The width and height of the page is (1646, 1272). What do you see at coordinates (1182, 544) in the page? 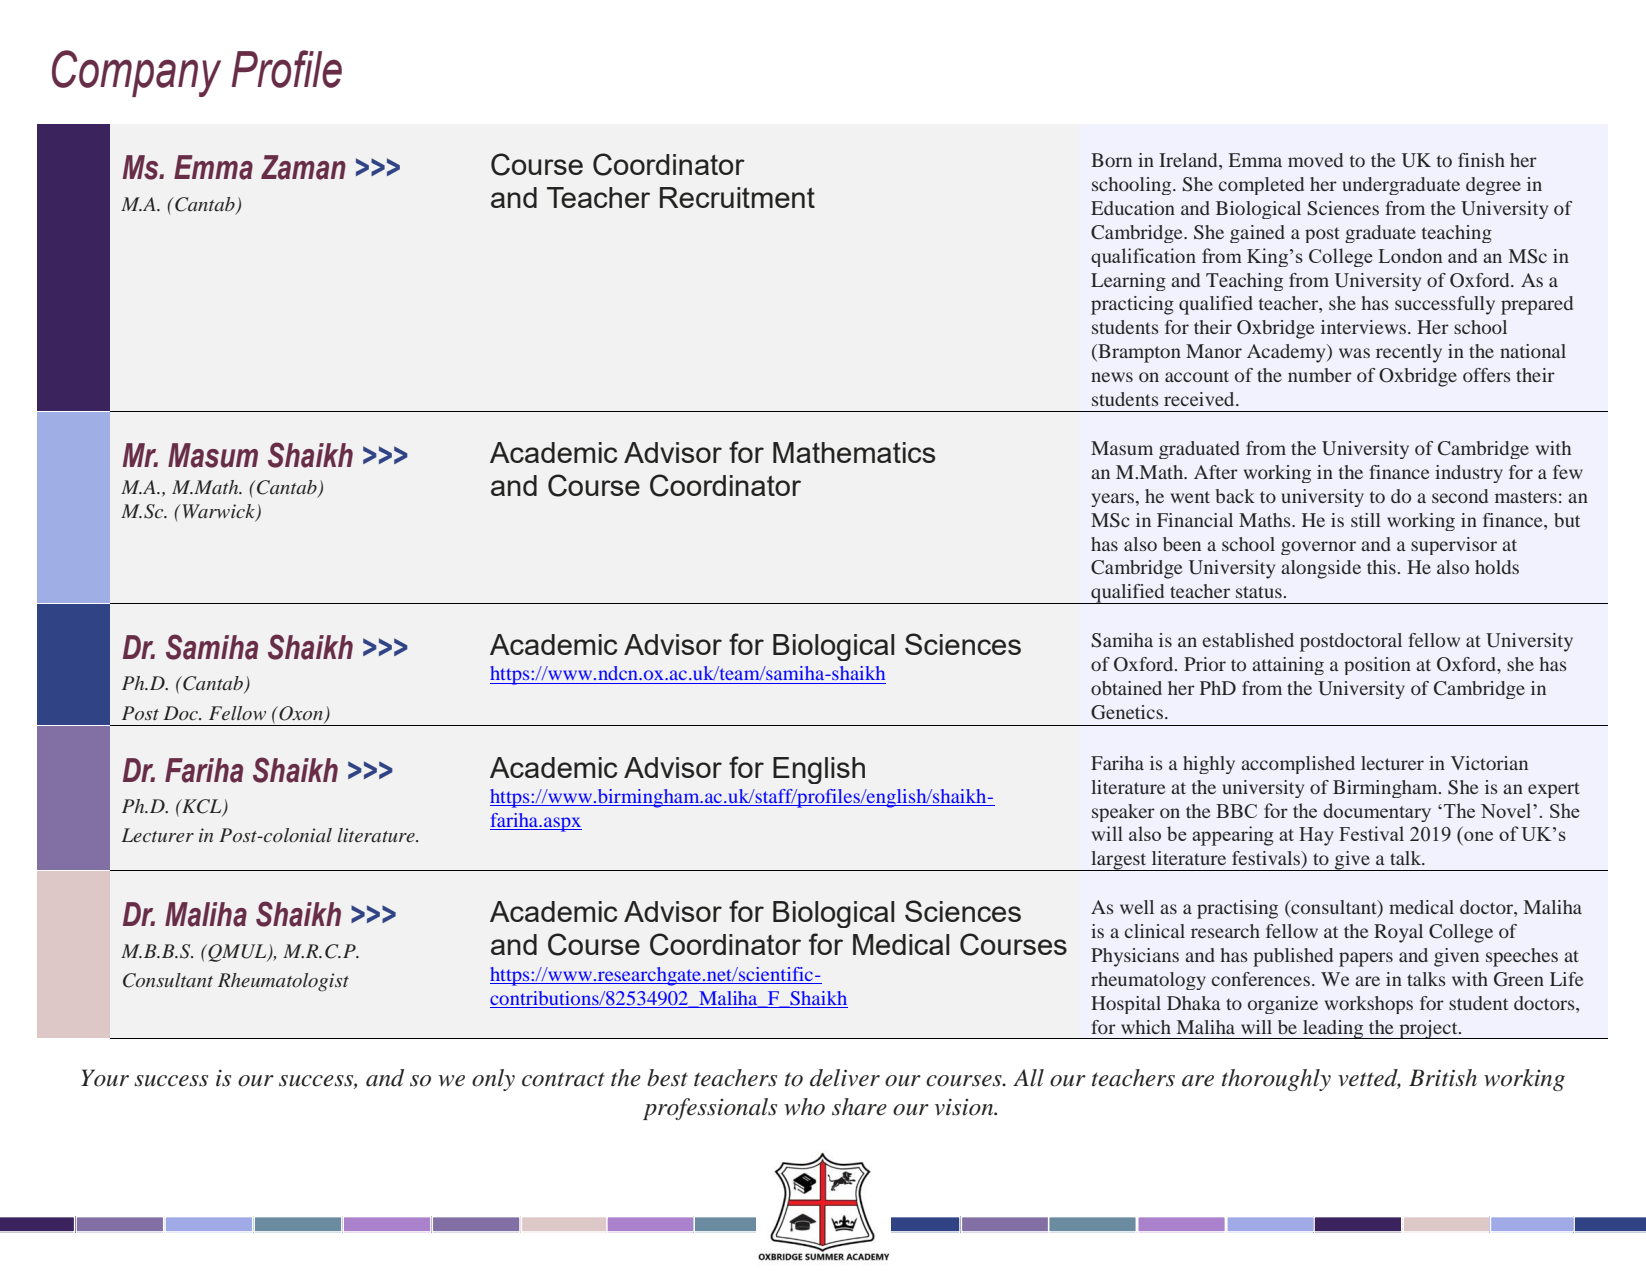
I see `been` at bounding box center [1182, 544].
